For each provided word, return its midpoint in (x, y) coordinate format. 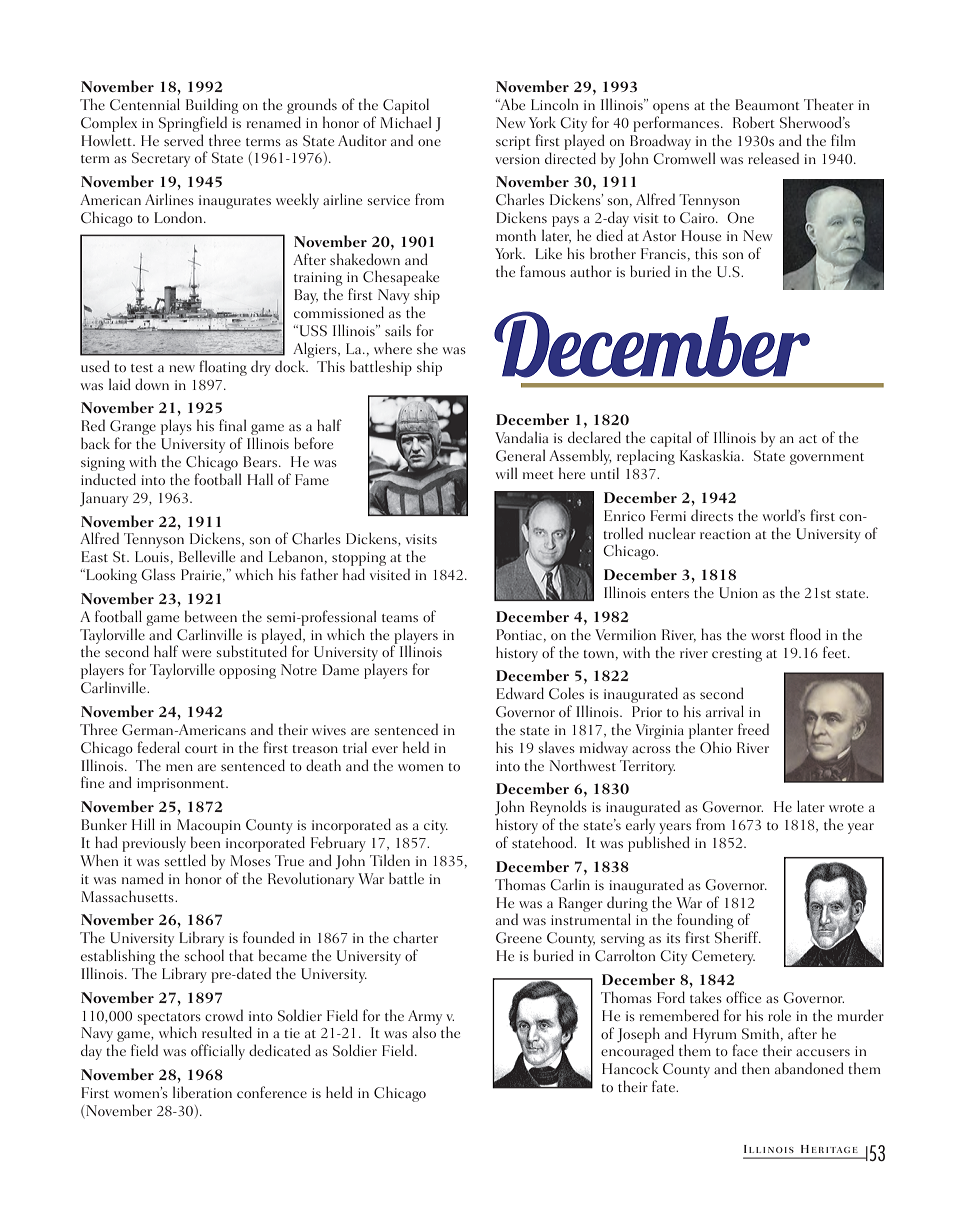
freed (753, 729)
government (827, 459)
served (184, 140)
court (201, 749)
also (424, 1032)
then (756, 1068)
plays (176, 427)
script (513, 143)
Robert (754, 122)
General (520, 455)
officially (218, 1052)
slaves (557, 747)
